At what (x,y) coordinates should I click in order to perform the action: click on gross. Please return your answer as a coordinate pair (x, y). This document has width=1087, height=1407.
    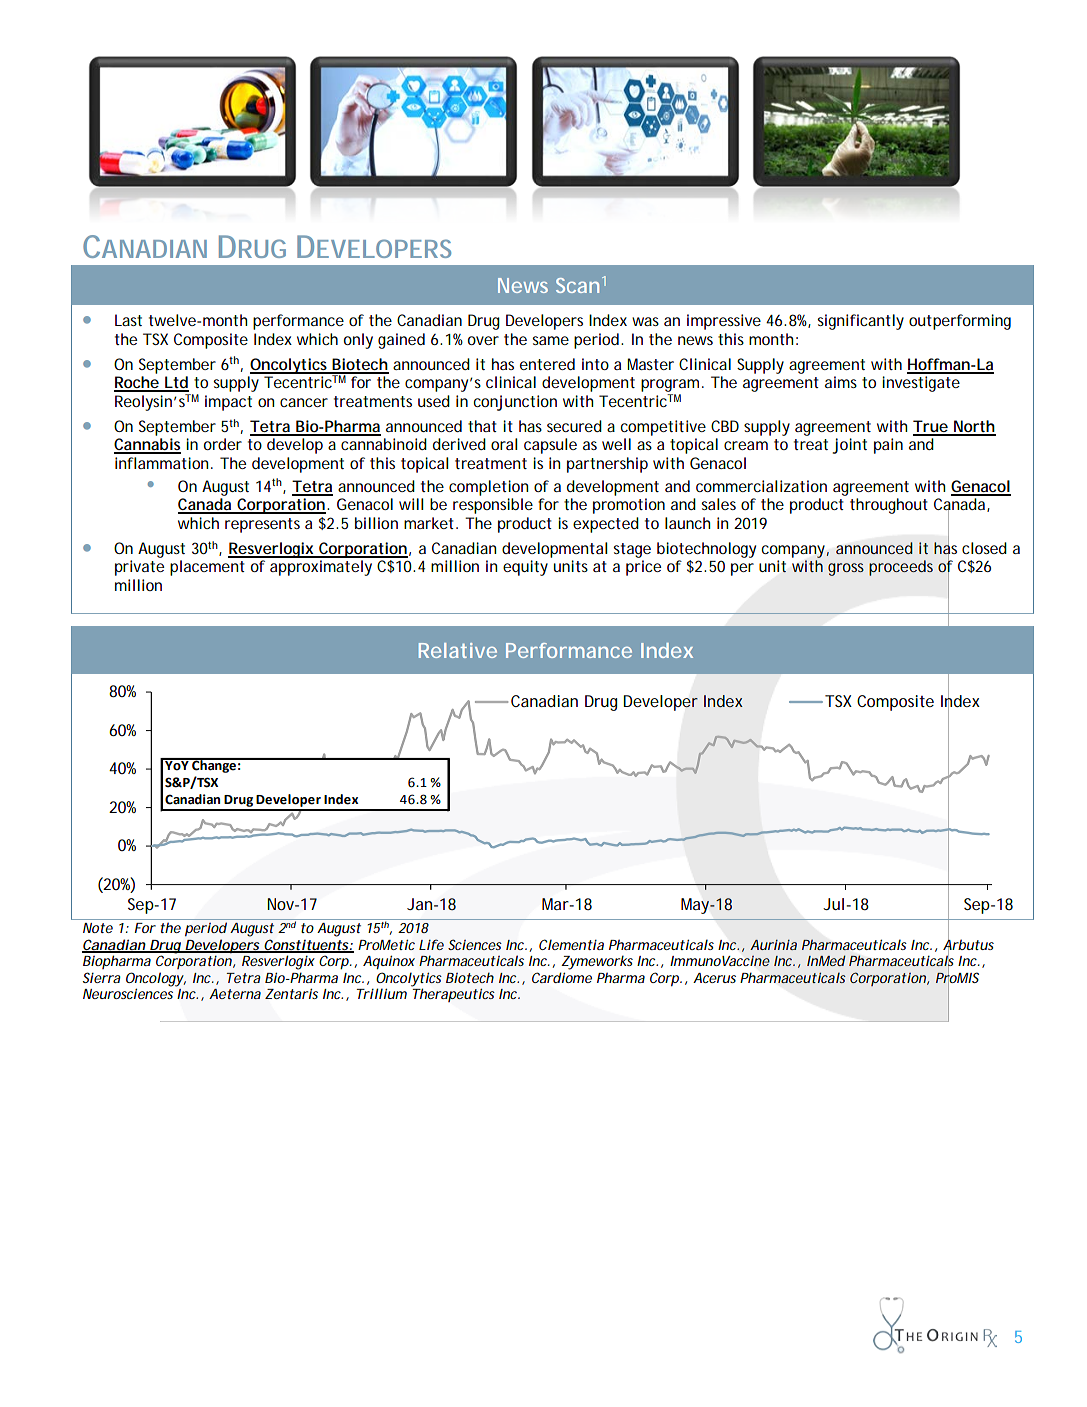
    Looking at the image, I should click on (846, 569).
